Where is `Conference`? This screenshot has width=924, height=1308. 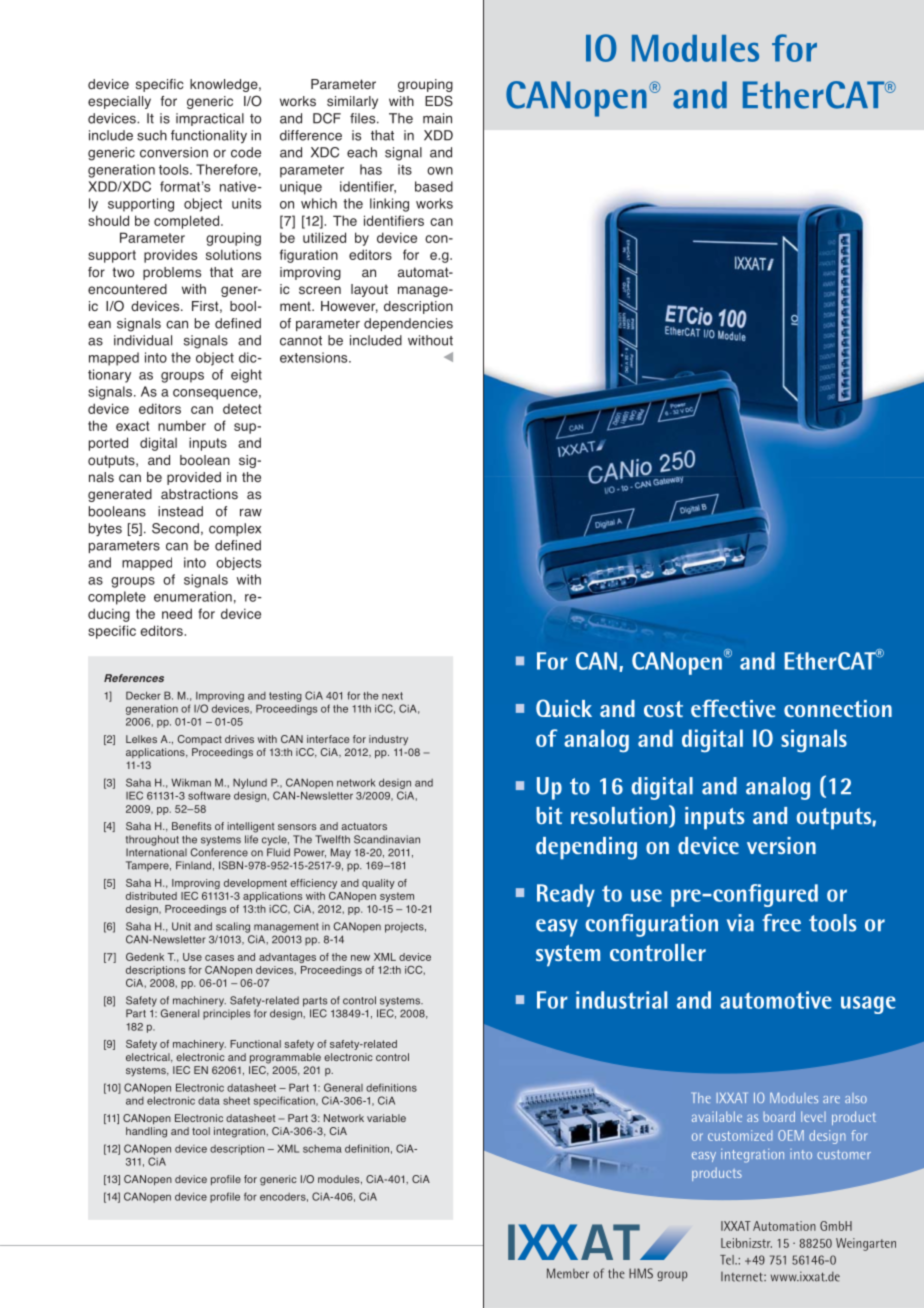
Conference is located at coordinates (219, 852).
